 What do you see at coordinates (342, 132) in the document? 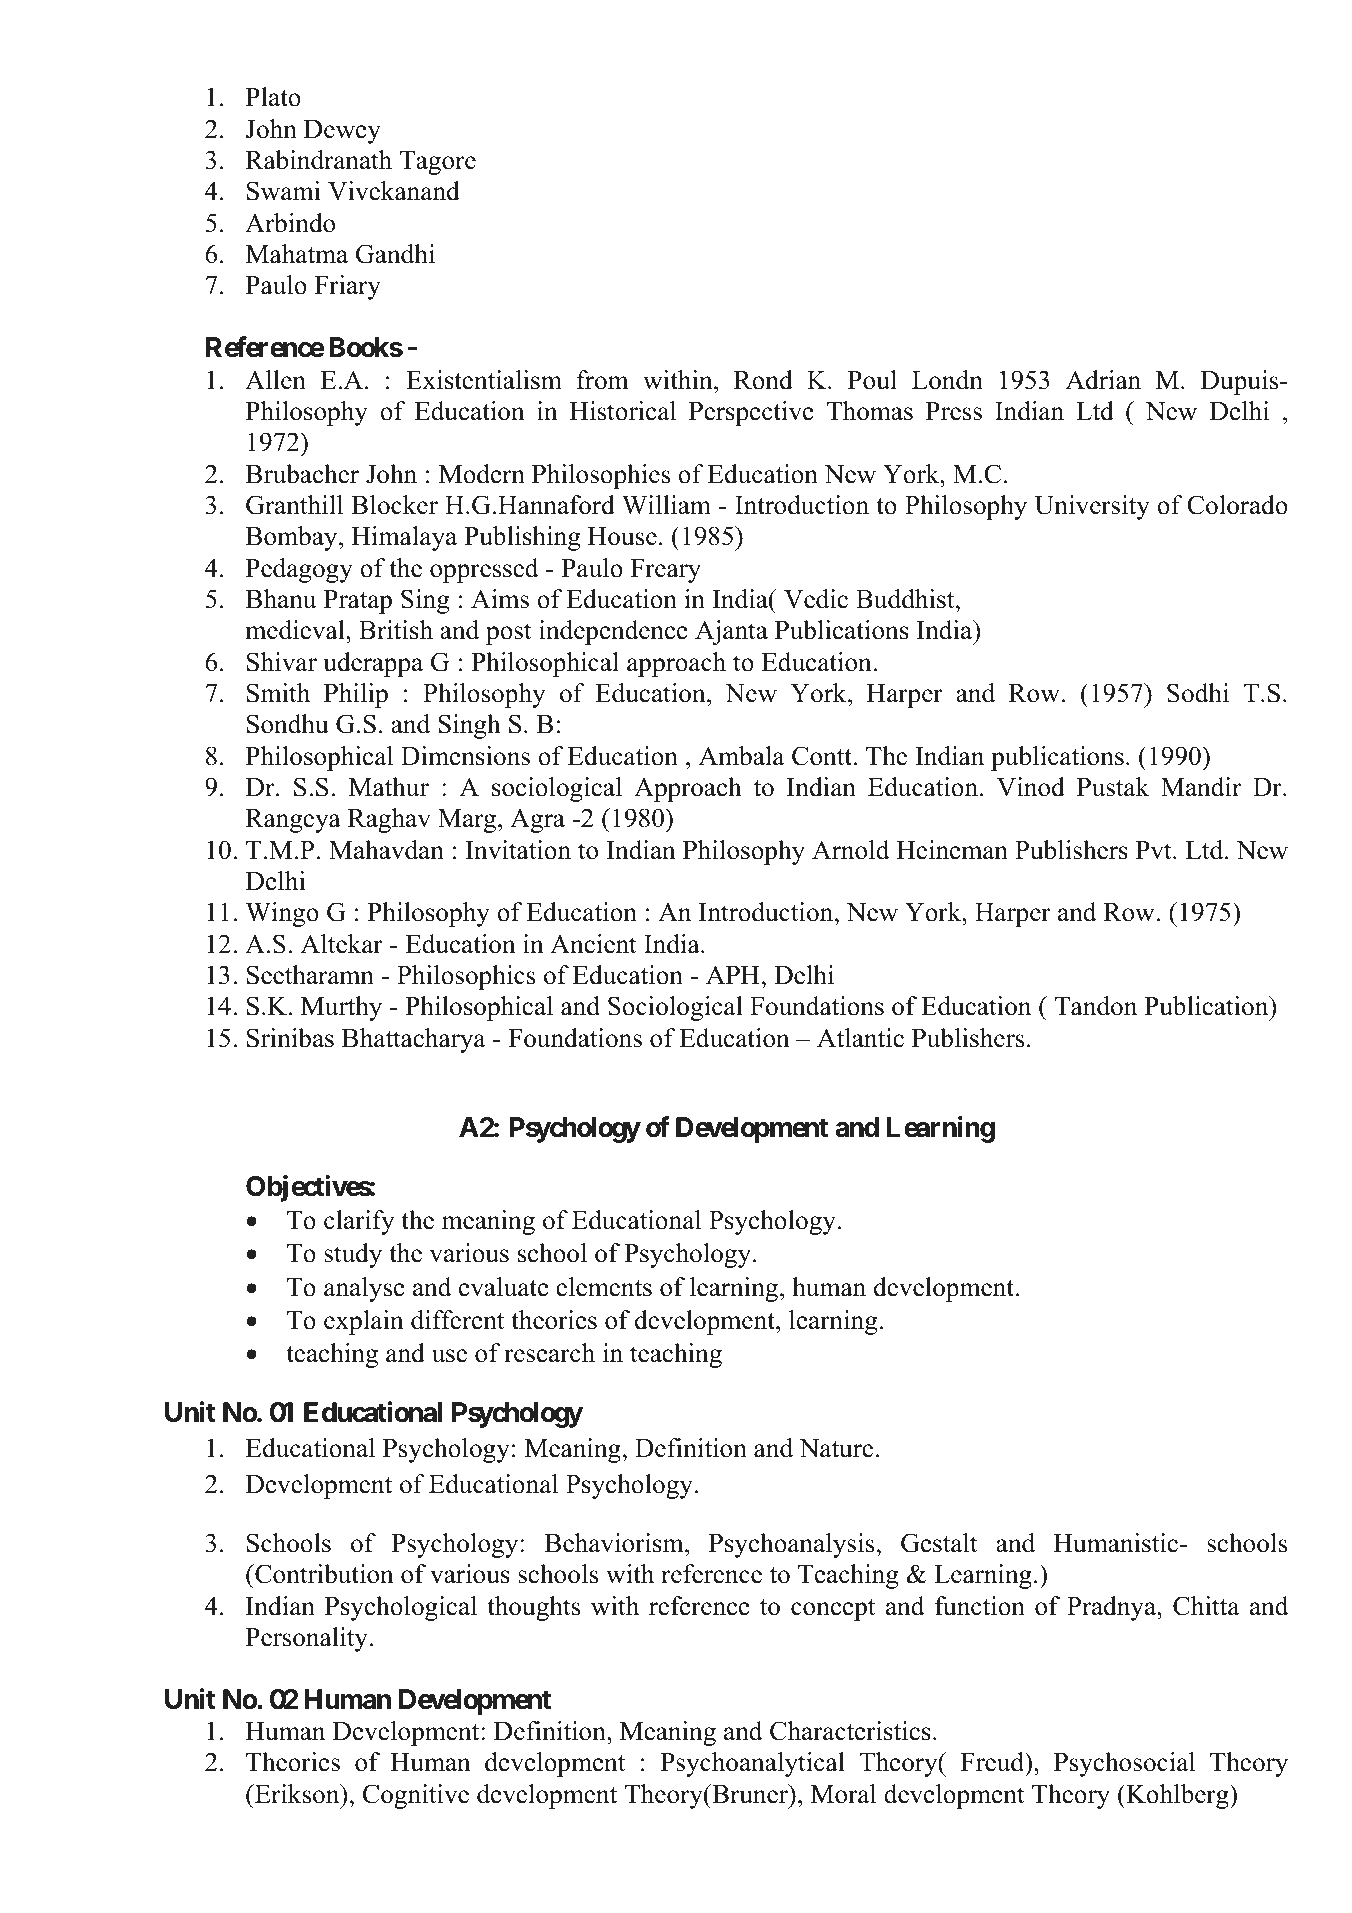
I see `Dewey` at bounding box center [342, 132].
